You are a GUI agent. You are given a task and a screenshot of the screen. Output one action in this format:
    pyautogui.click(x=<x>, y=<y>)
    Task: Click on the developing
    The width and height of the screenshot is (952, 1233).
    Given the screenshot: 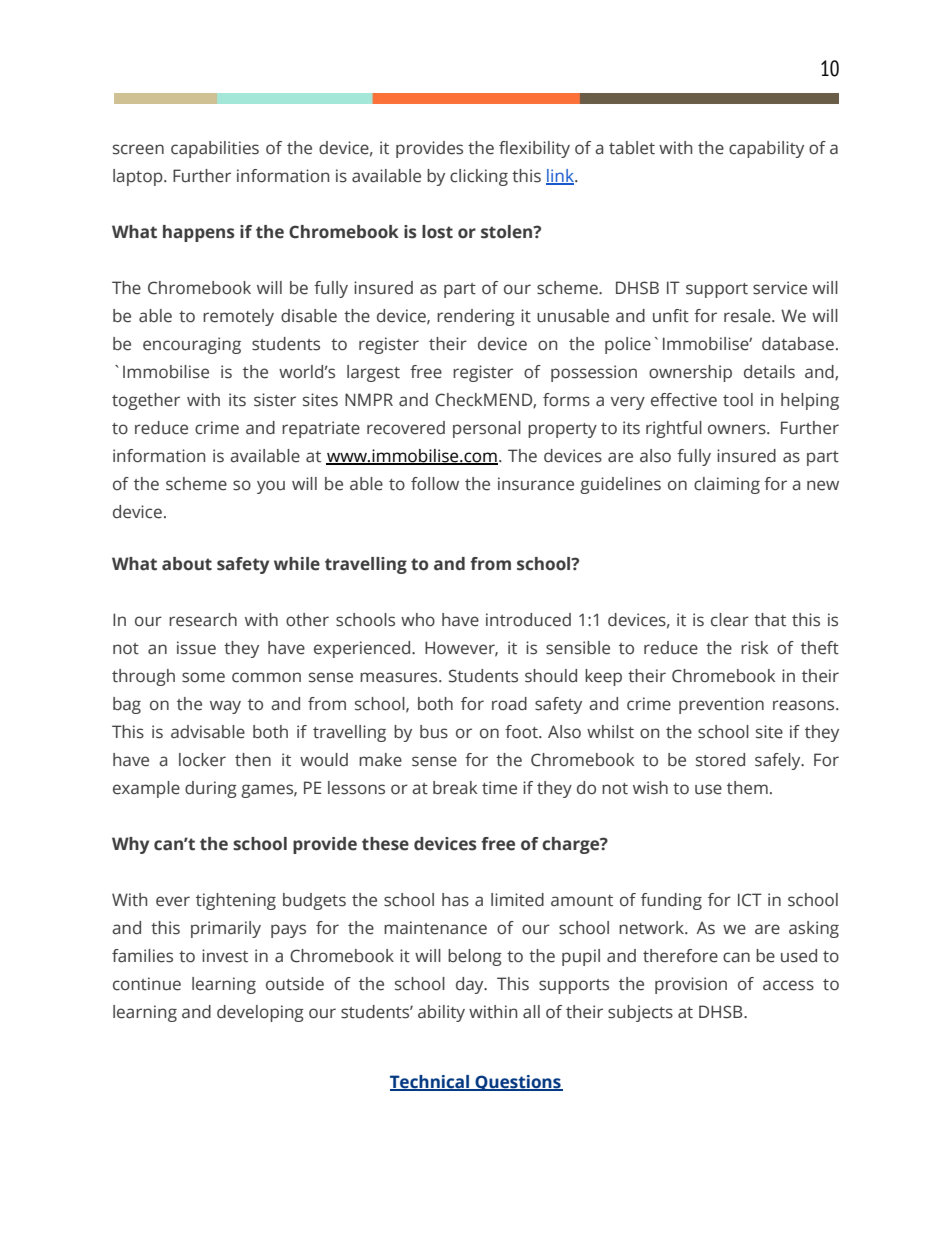 What is the action you would take?
    pyautogui.click(x=260, y=1013)
